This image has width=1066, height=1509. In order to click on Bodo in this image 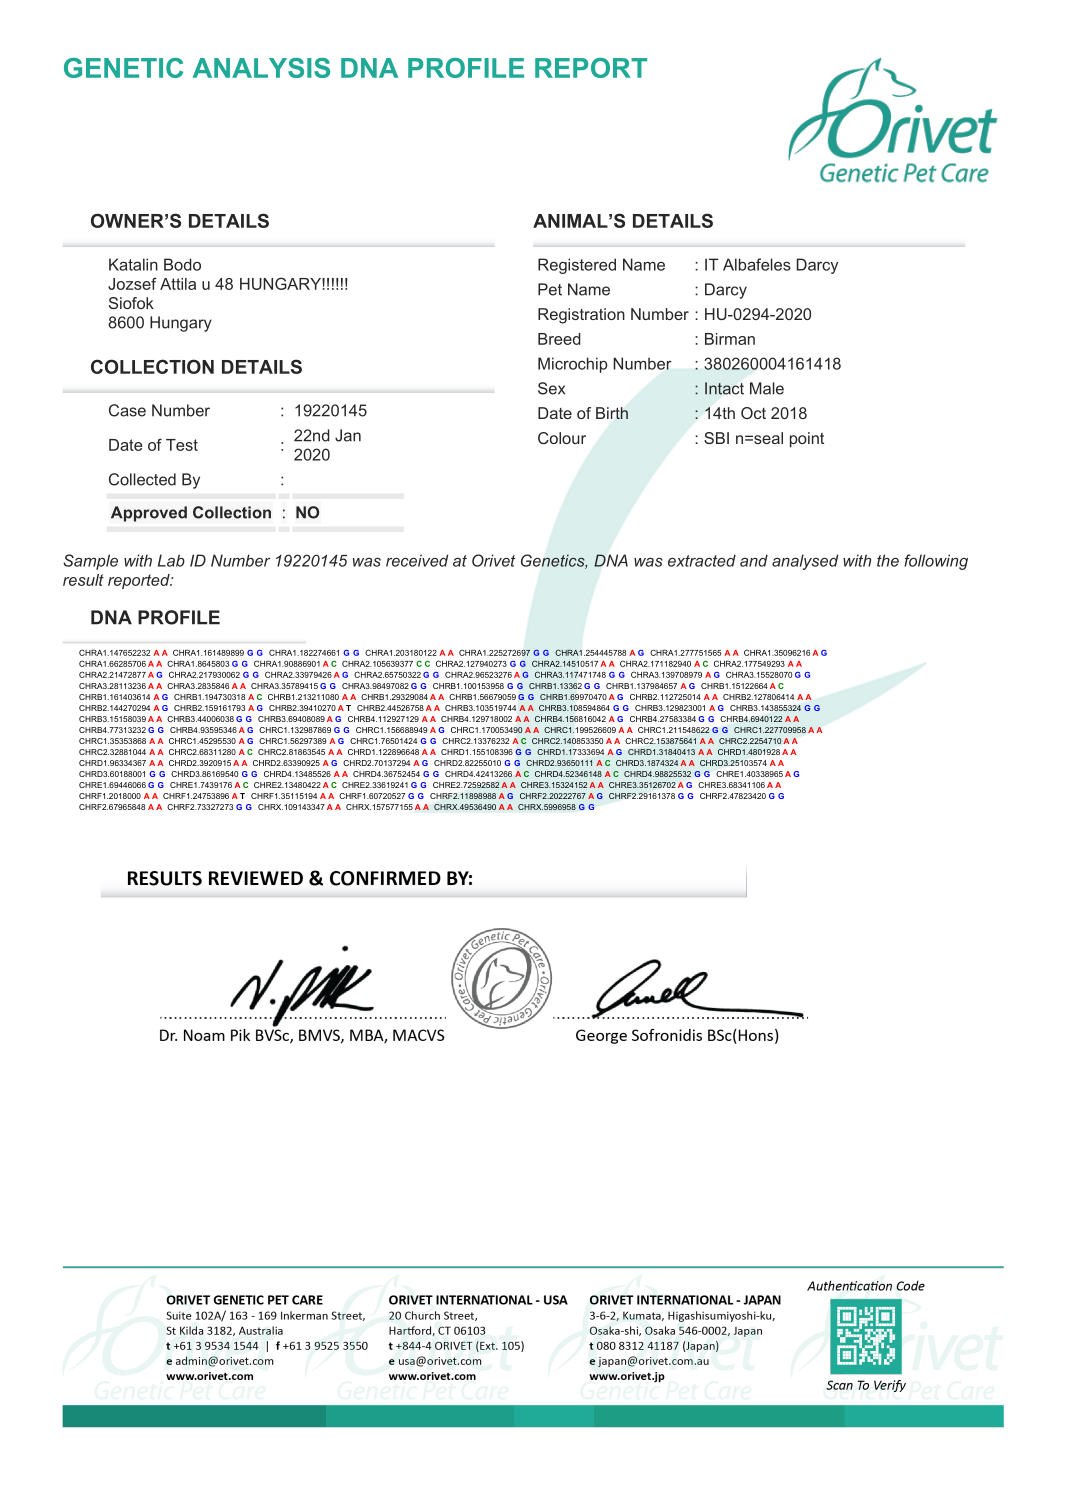, I will do `click(182, 264)`.
